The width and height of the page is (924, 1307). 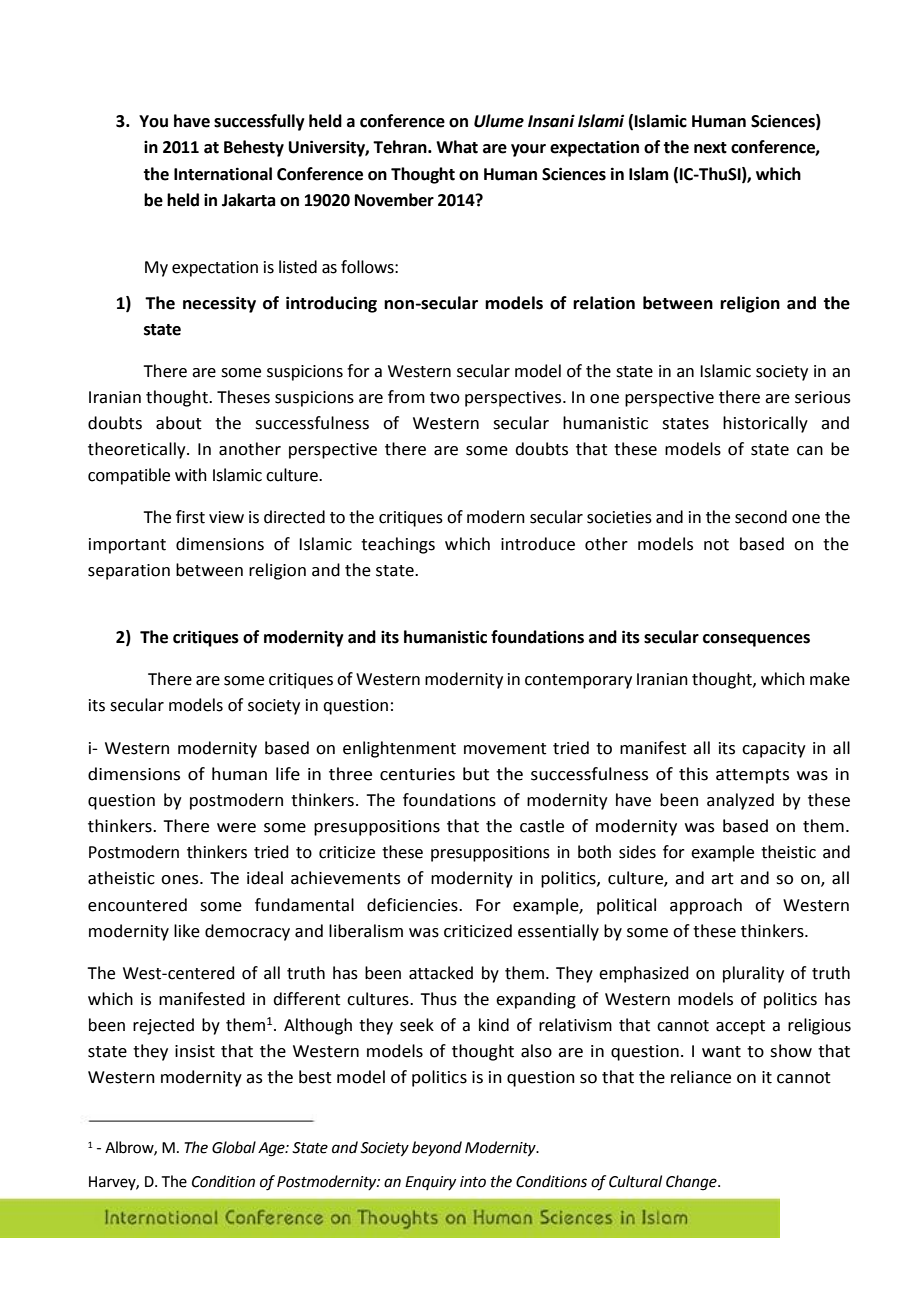 What do you see at coordinates (761, 517) in the page?
I see `second` at bounding box center [761, 517].
